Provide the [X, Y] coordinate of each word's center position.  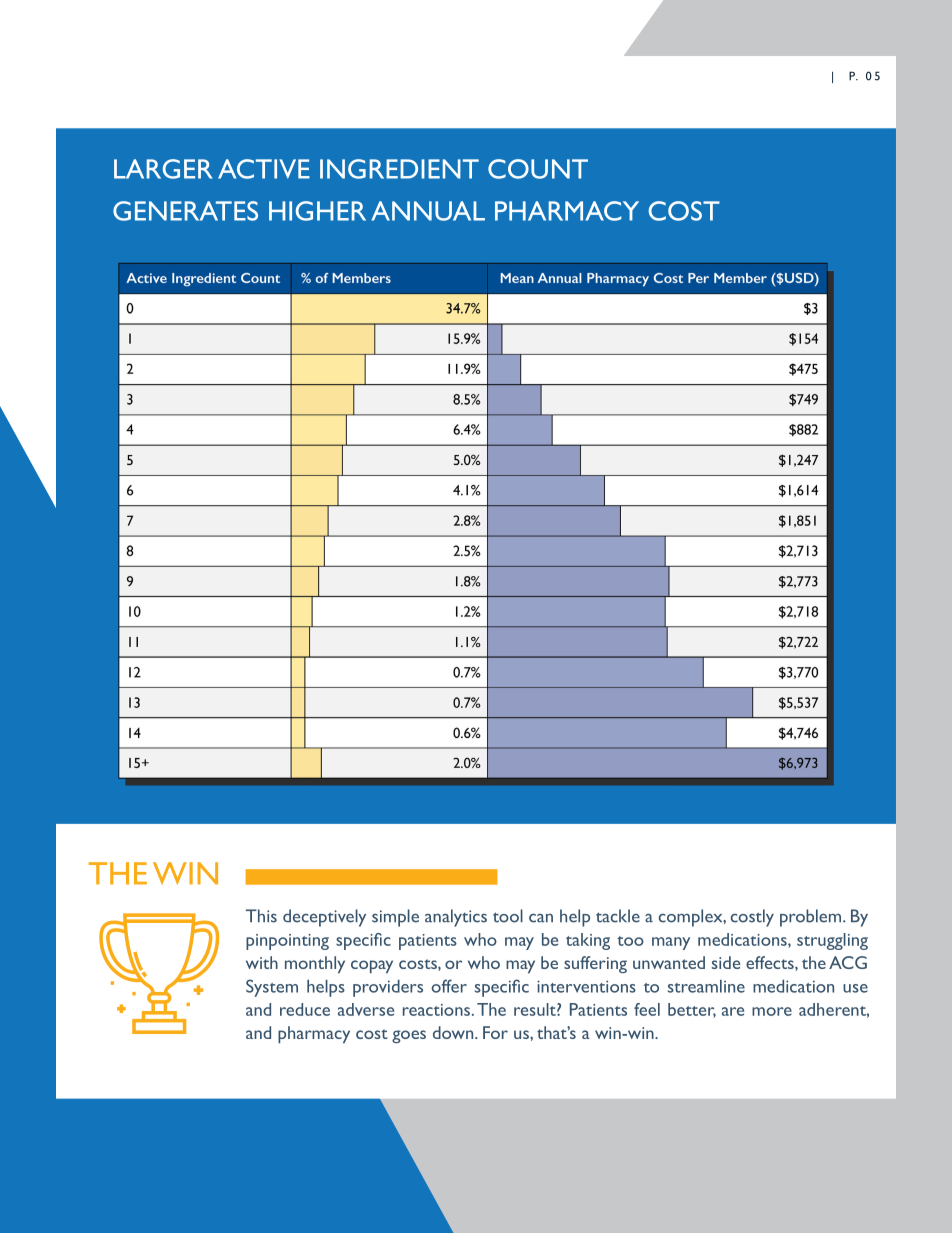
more [772, 1011]
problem [812, 918]
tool [508, 916]
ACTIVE [264, 169]
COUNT [538, 169]
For [495, 1032]
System [272, 988]
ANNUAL [428, 211]
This [261, 916]
